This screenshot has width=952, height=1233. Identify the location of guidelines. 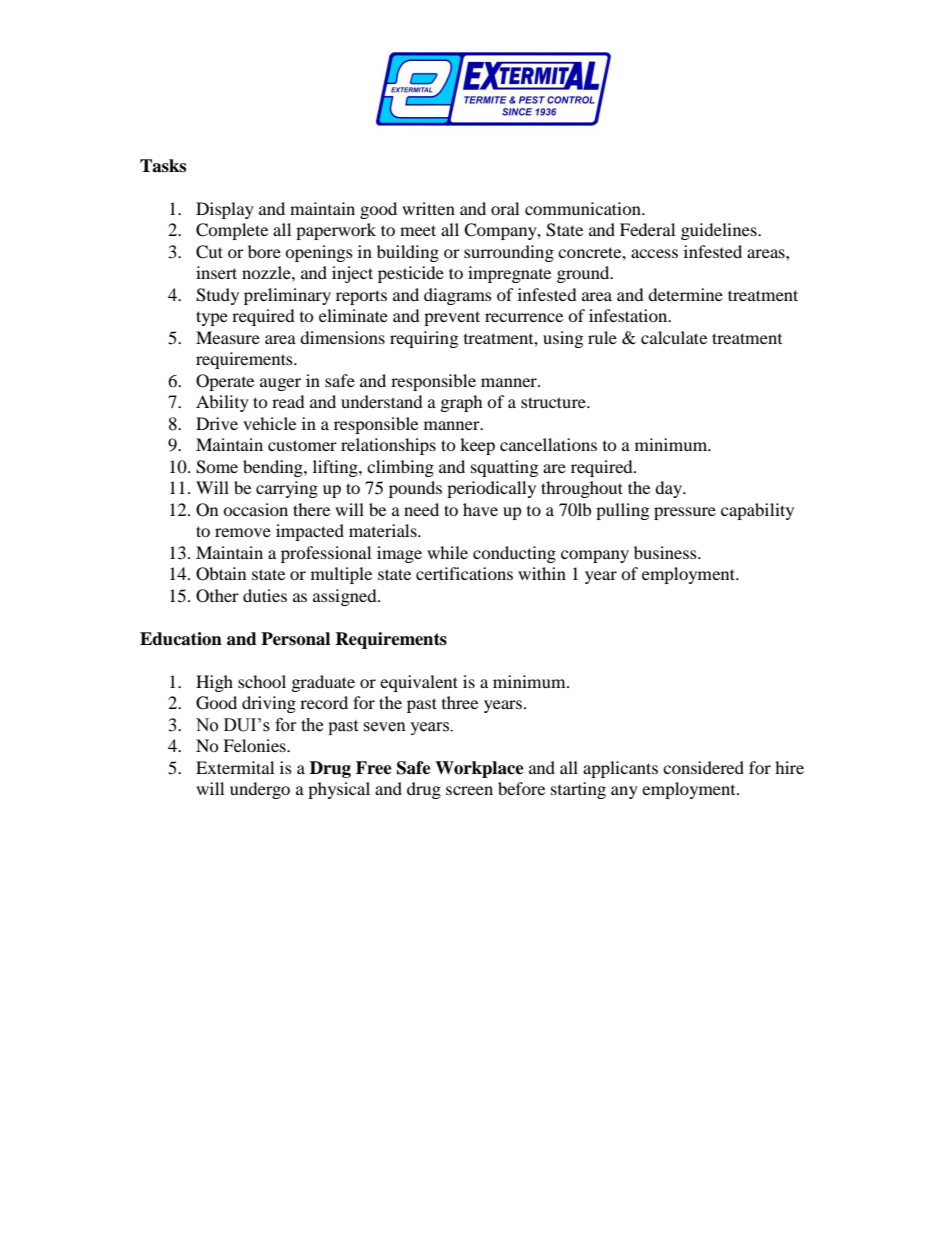
(720, 231).
